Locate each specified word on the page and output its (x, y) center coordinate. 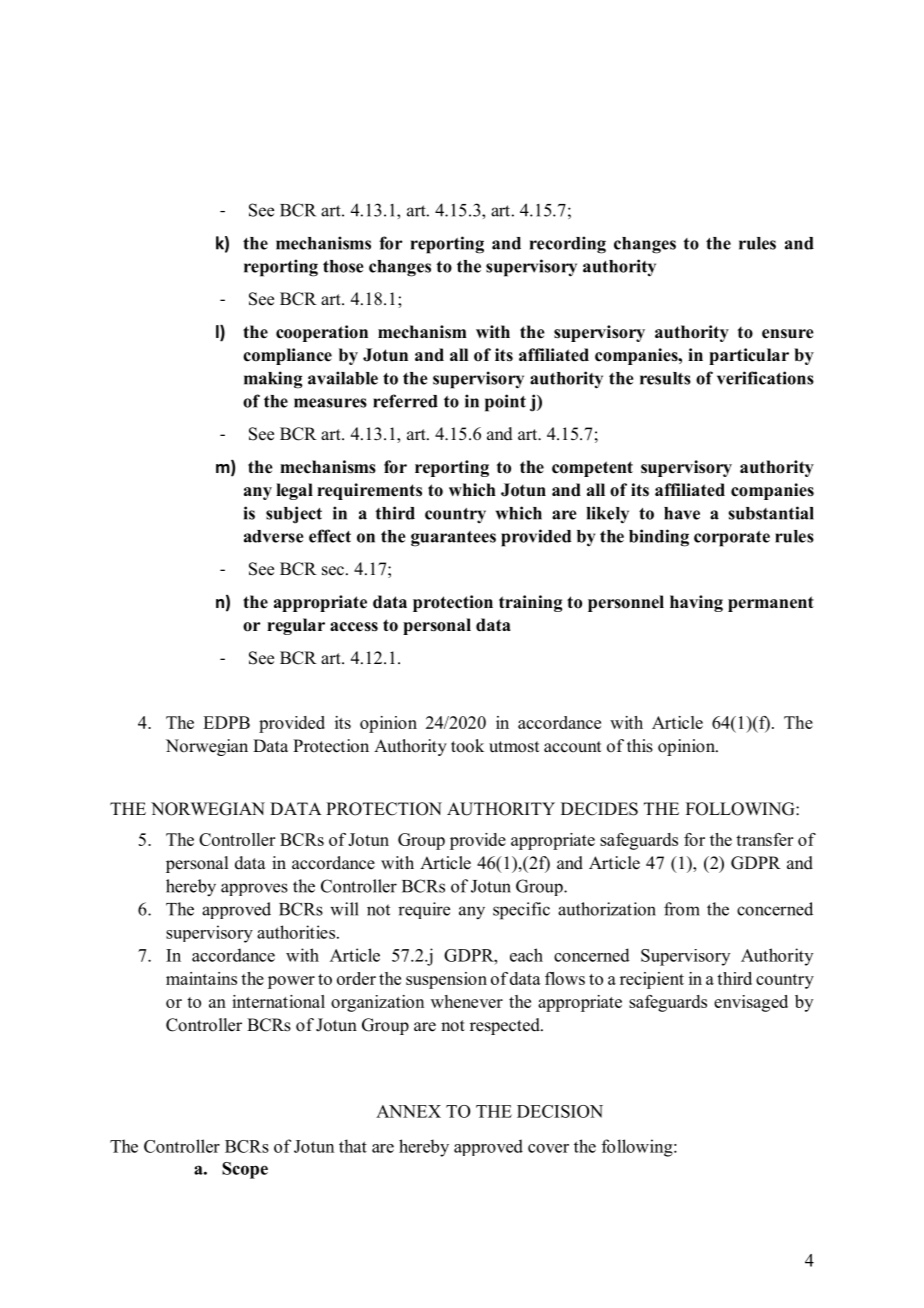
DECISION (560, 1111)
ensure (788, 334)
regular (296, 626)
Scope (245, 1170)
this (640, 746)
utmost (514, 747)
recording (568, 245)
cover (548, 1148)
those (343, 266)
